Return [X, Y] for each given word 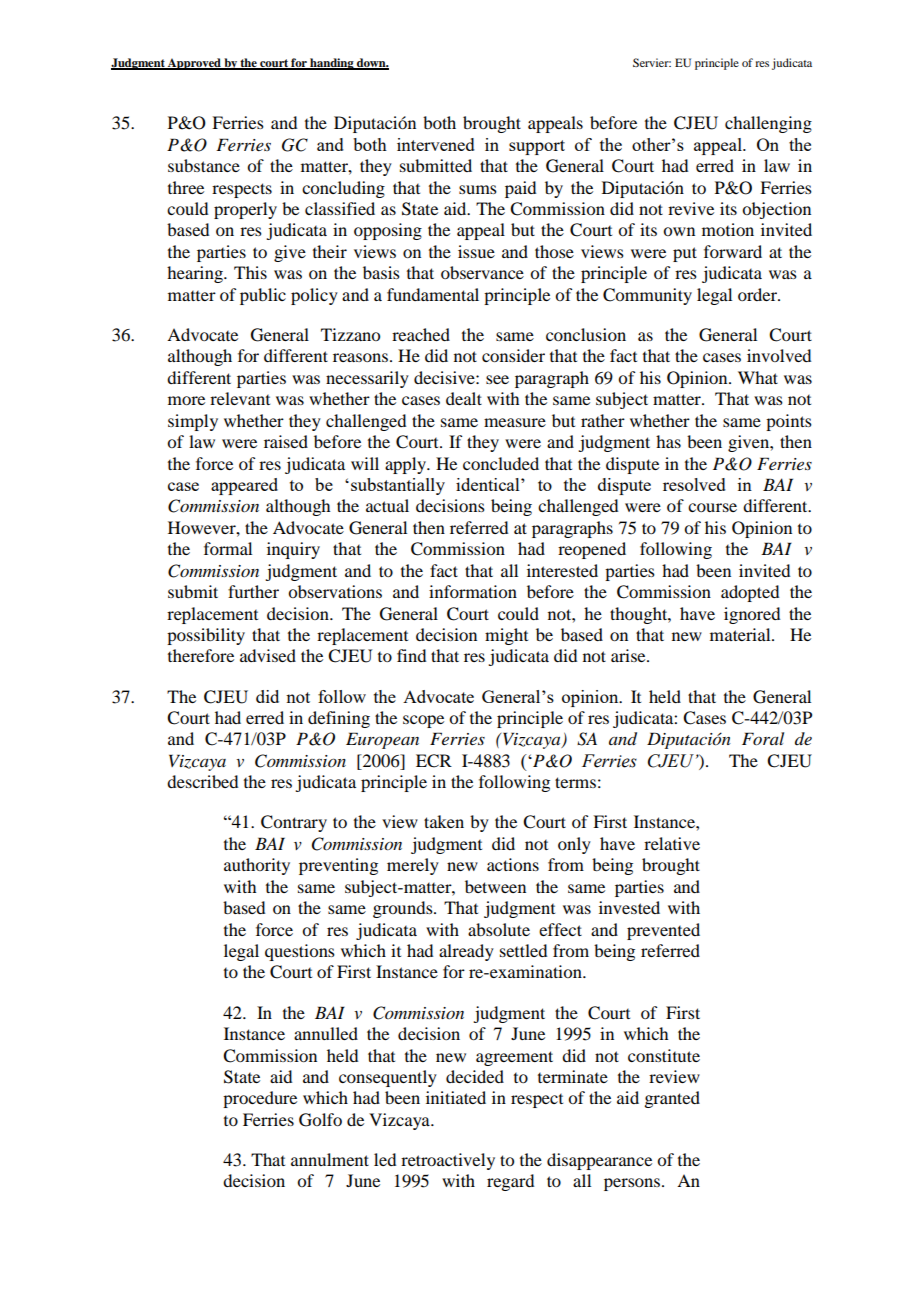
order [758, 294]
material [741, 634]
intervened [436, 144]
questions [300, 952]
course [712, 507]
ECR [434, 761]
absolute [499, 929]
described [202, 781]
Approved [194, 64]
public [263, 296]
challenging [768, 124]
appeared [244, 486]
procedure [260, 1099]
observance [482, 272]
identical [489, 484]
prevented [663, 931]
